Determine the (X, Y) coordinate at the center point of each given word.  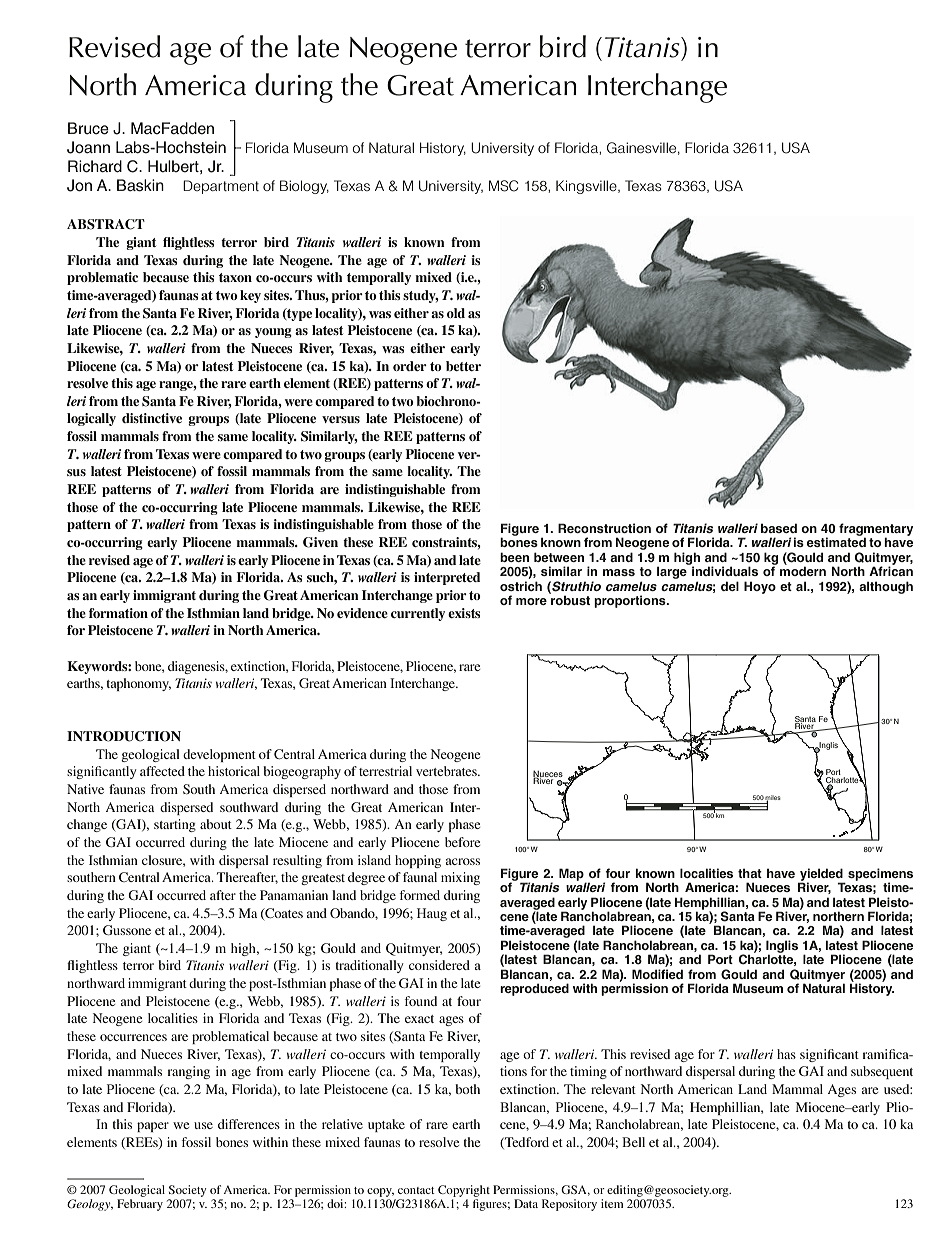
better (463, 366)
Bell (633, 1142)
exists (464, 613)
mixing (460, 878)
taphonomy (138, 684)
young (273, 333)
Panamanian (294, 895)
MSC (503, 186)
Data (526, 1203)
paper (153, 1127)
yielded (821, 875)
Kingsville (587, 187)
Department (221, 187)
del (730, 586)
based (779, 528)
